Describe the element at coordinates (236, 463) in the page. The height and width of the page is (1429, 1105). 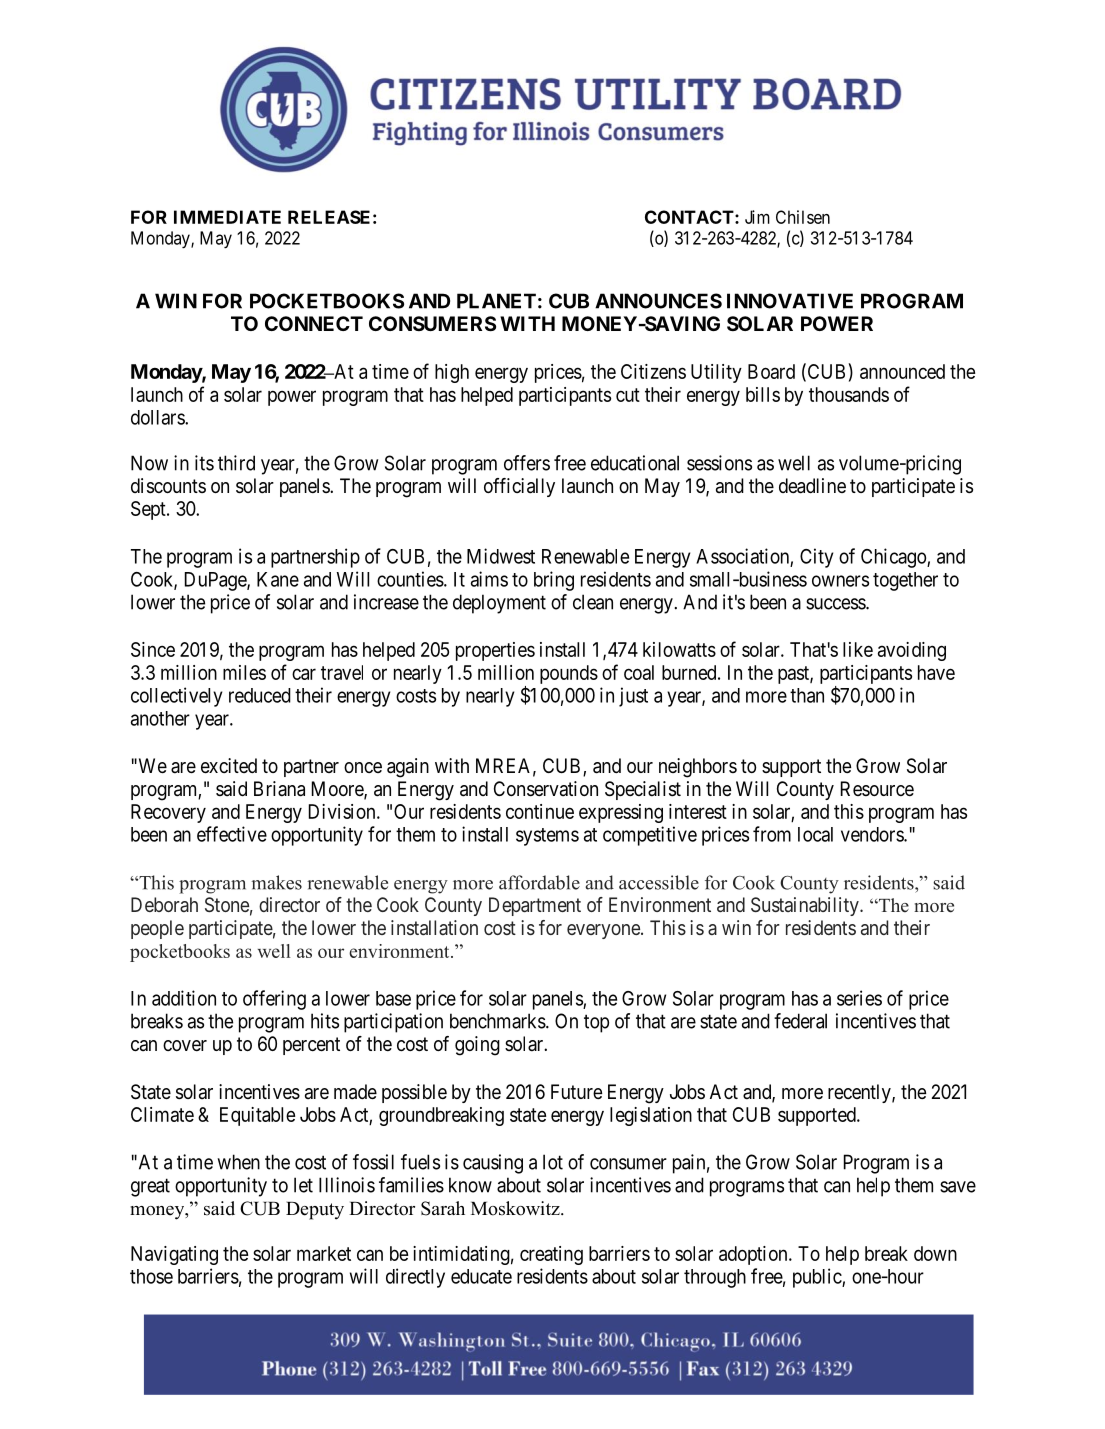
I see `third` at that location.
